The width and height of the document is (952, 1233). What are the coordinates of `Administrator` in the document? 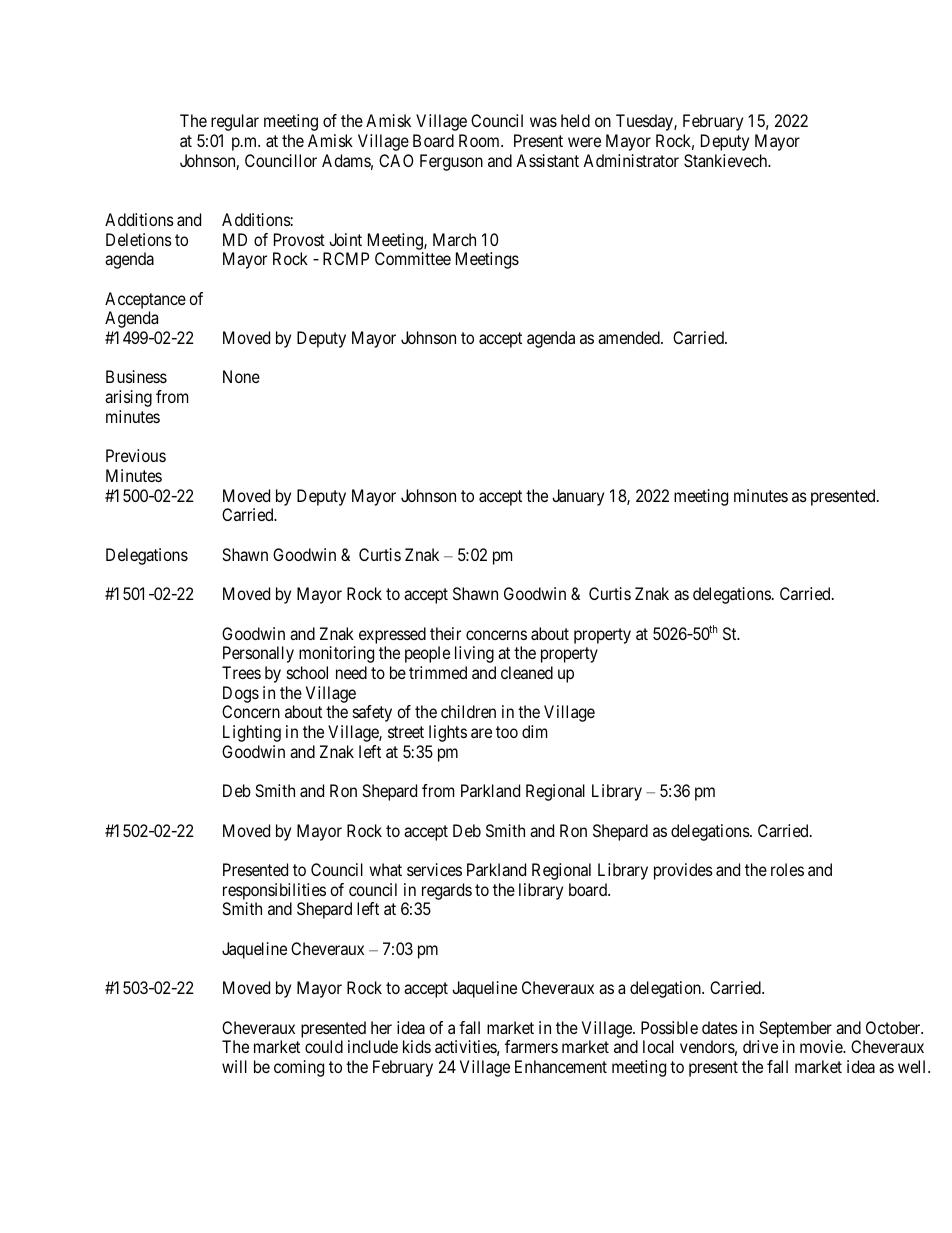 It's located at (631, 160).
